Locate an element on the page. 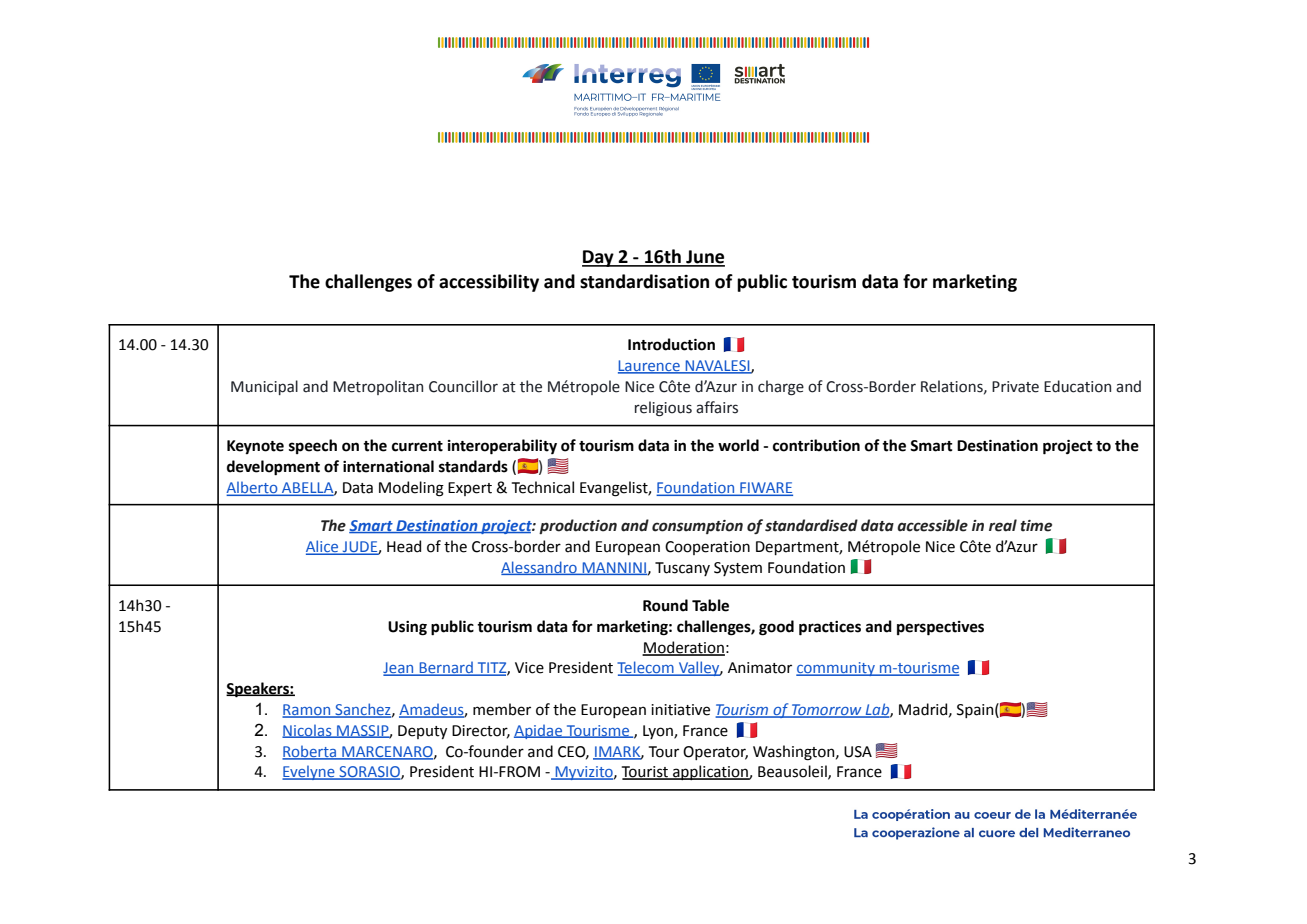 Image resolution: width=1307 pixels, height=924 pixels. Modeling is located at coordinates (411, 489).
